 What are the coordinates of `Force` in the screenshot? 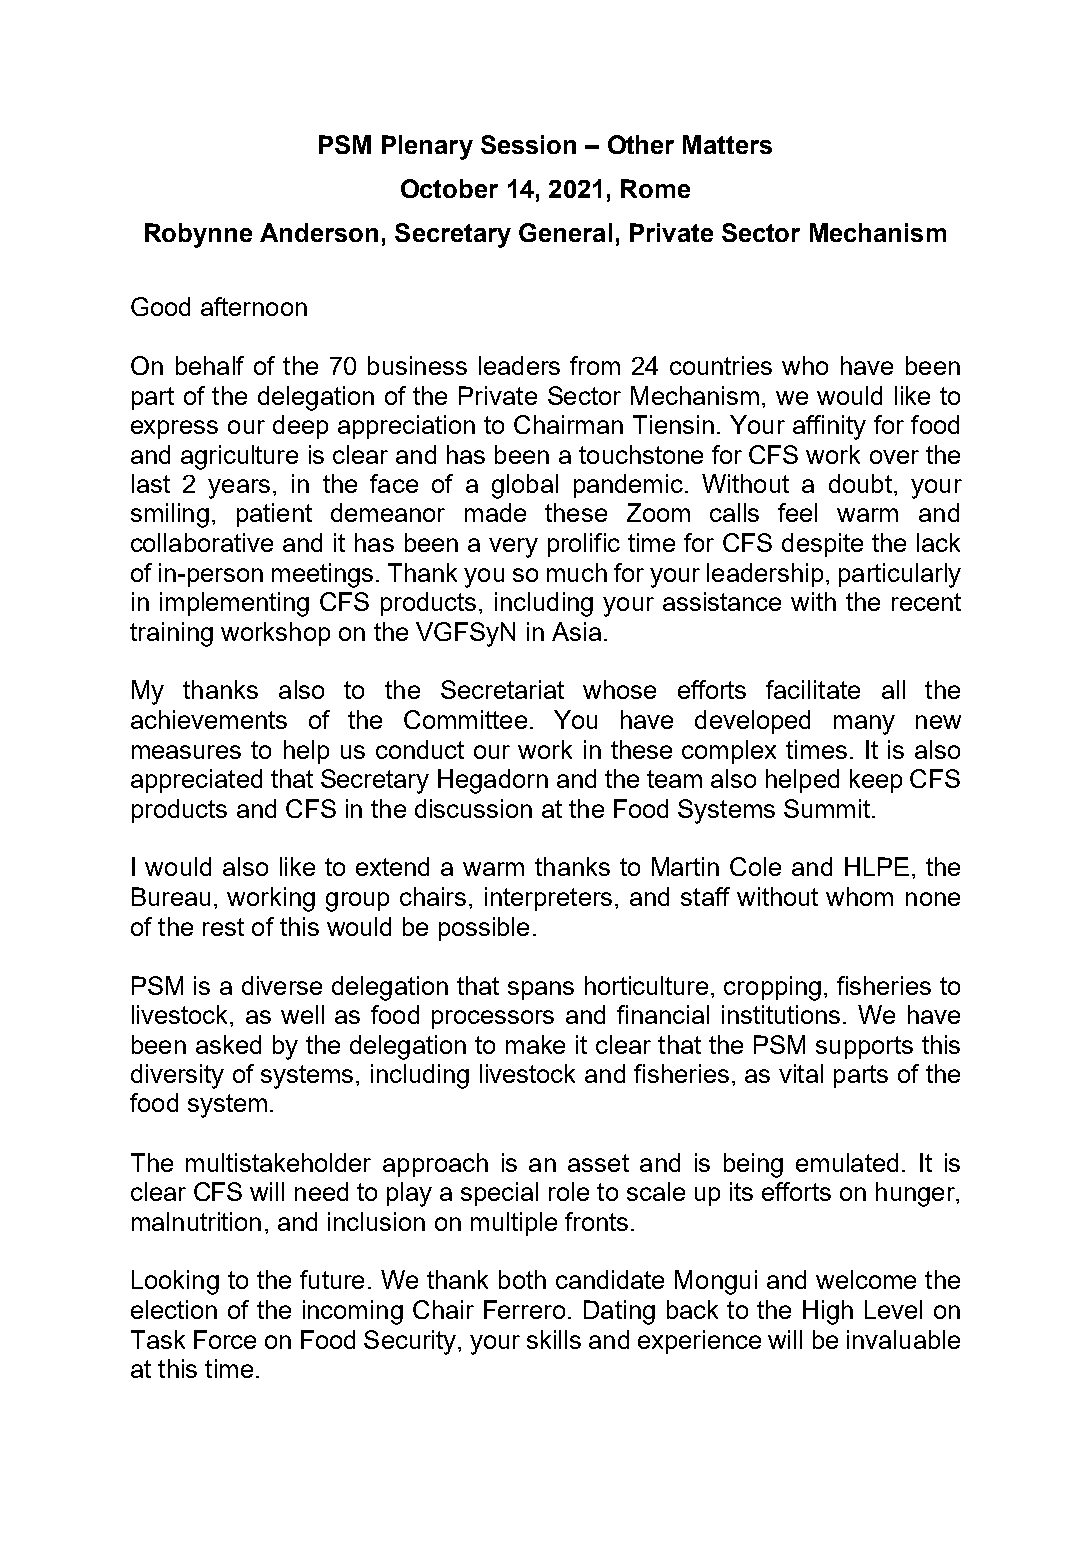 It's located at (225, 1339).
